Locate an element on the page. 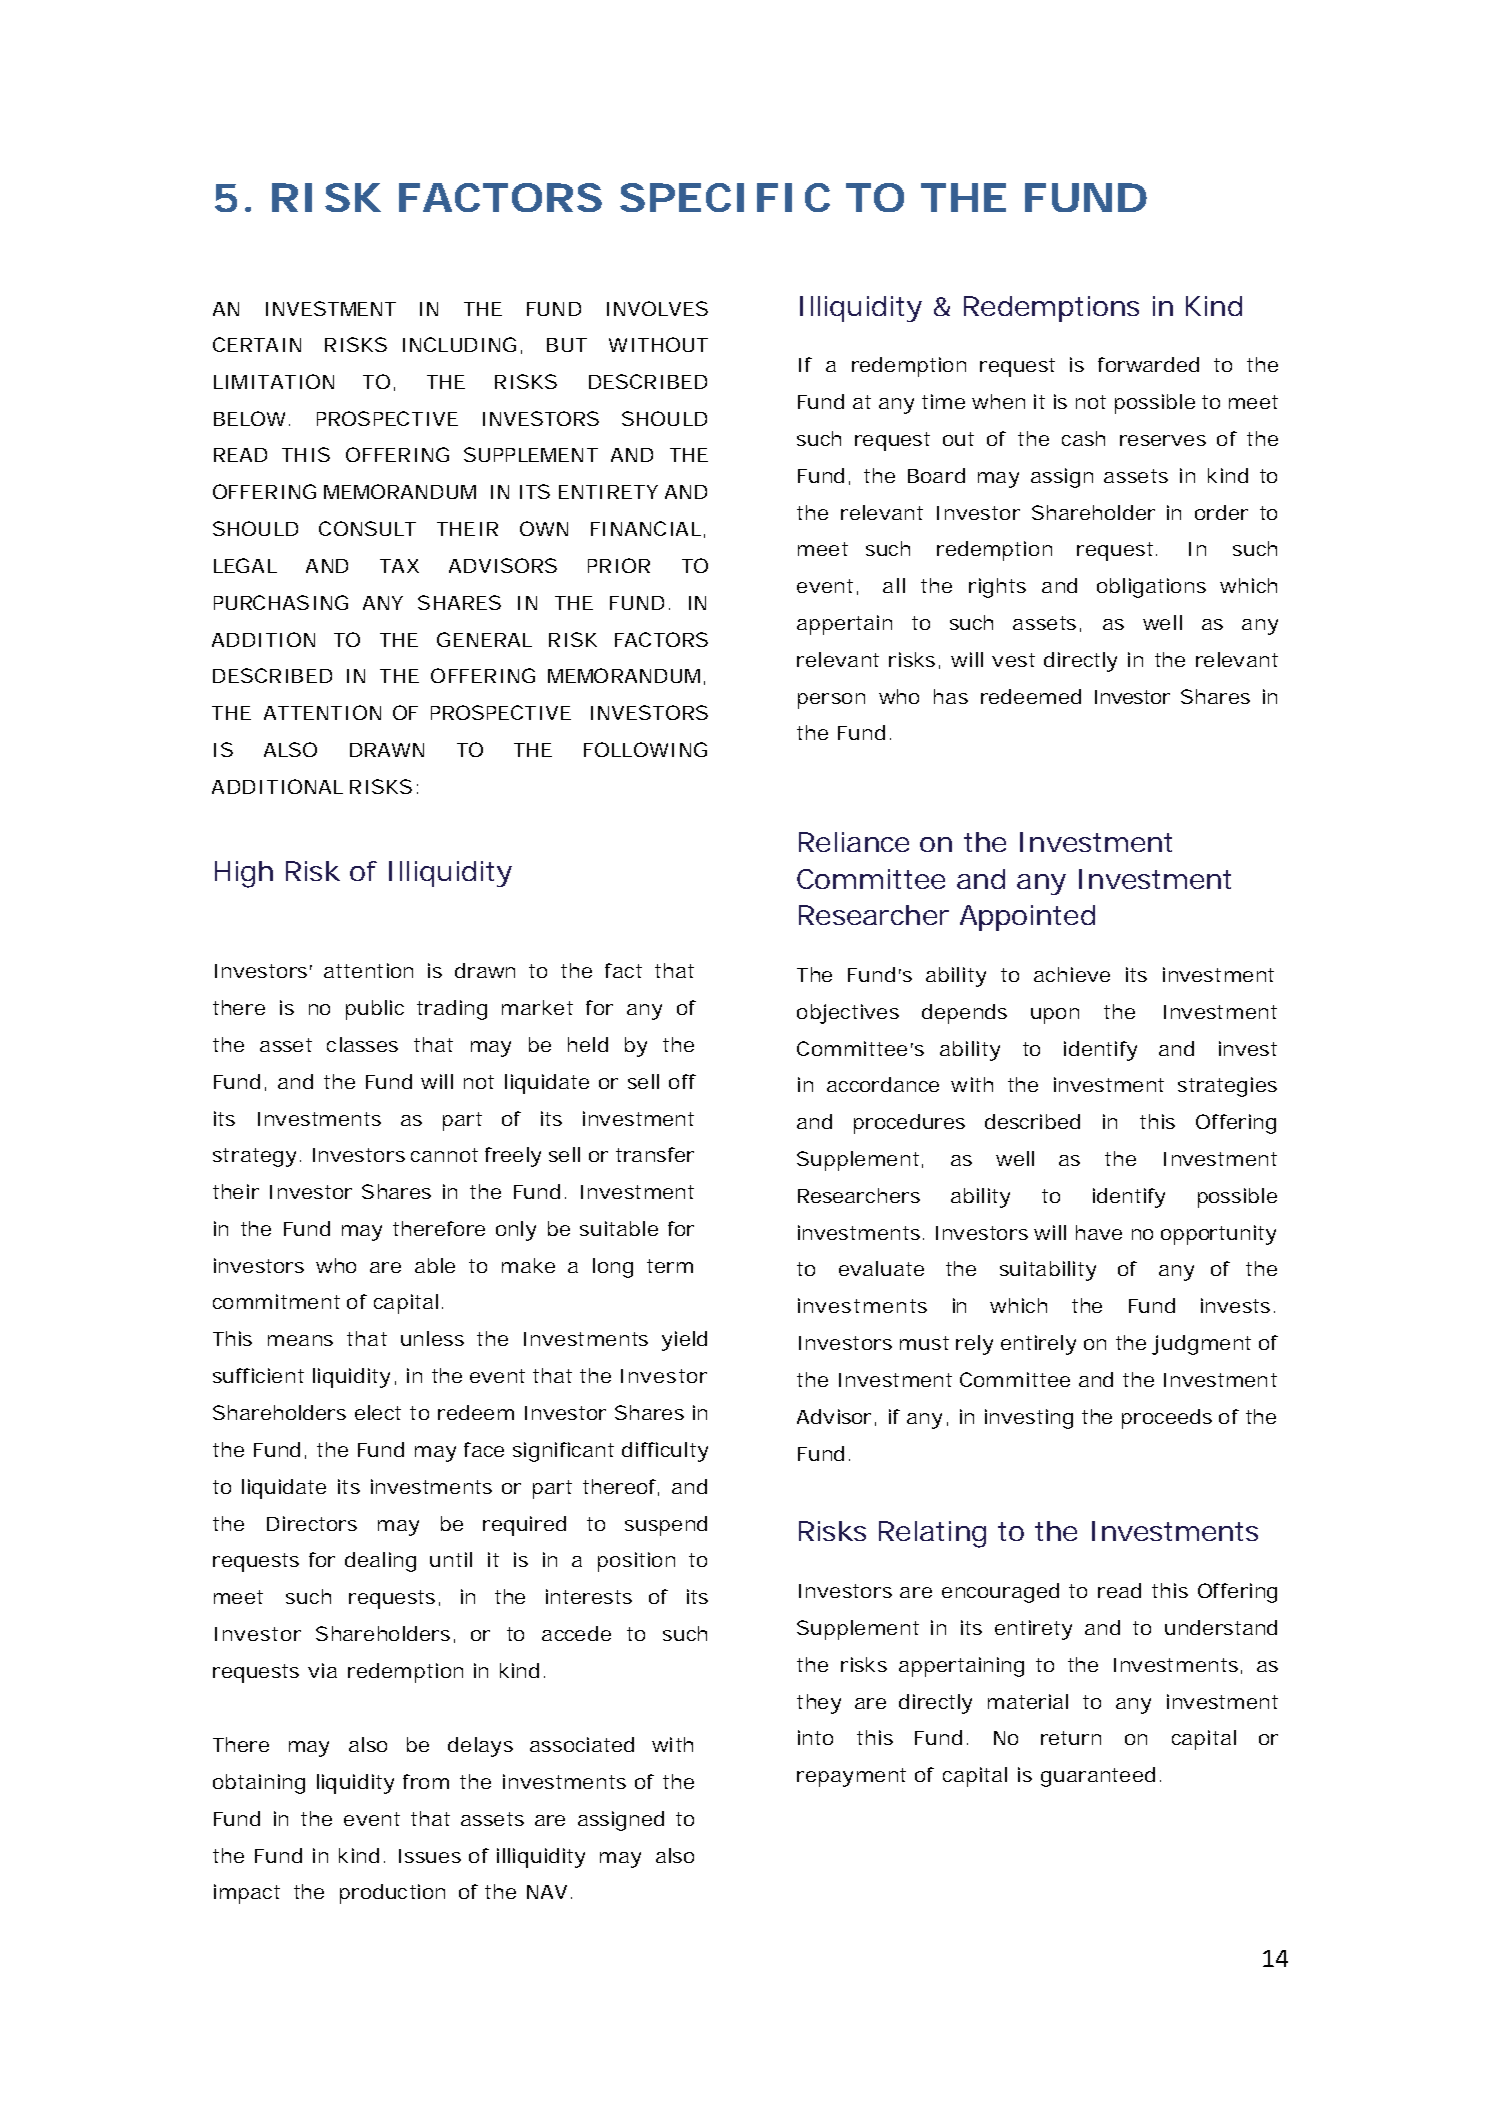  production is located at coordinates (392, 1894).
